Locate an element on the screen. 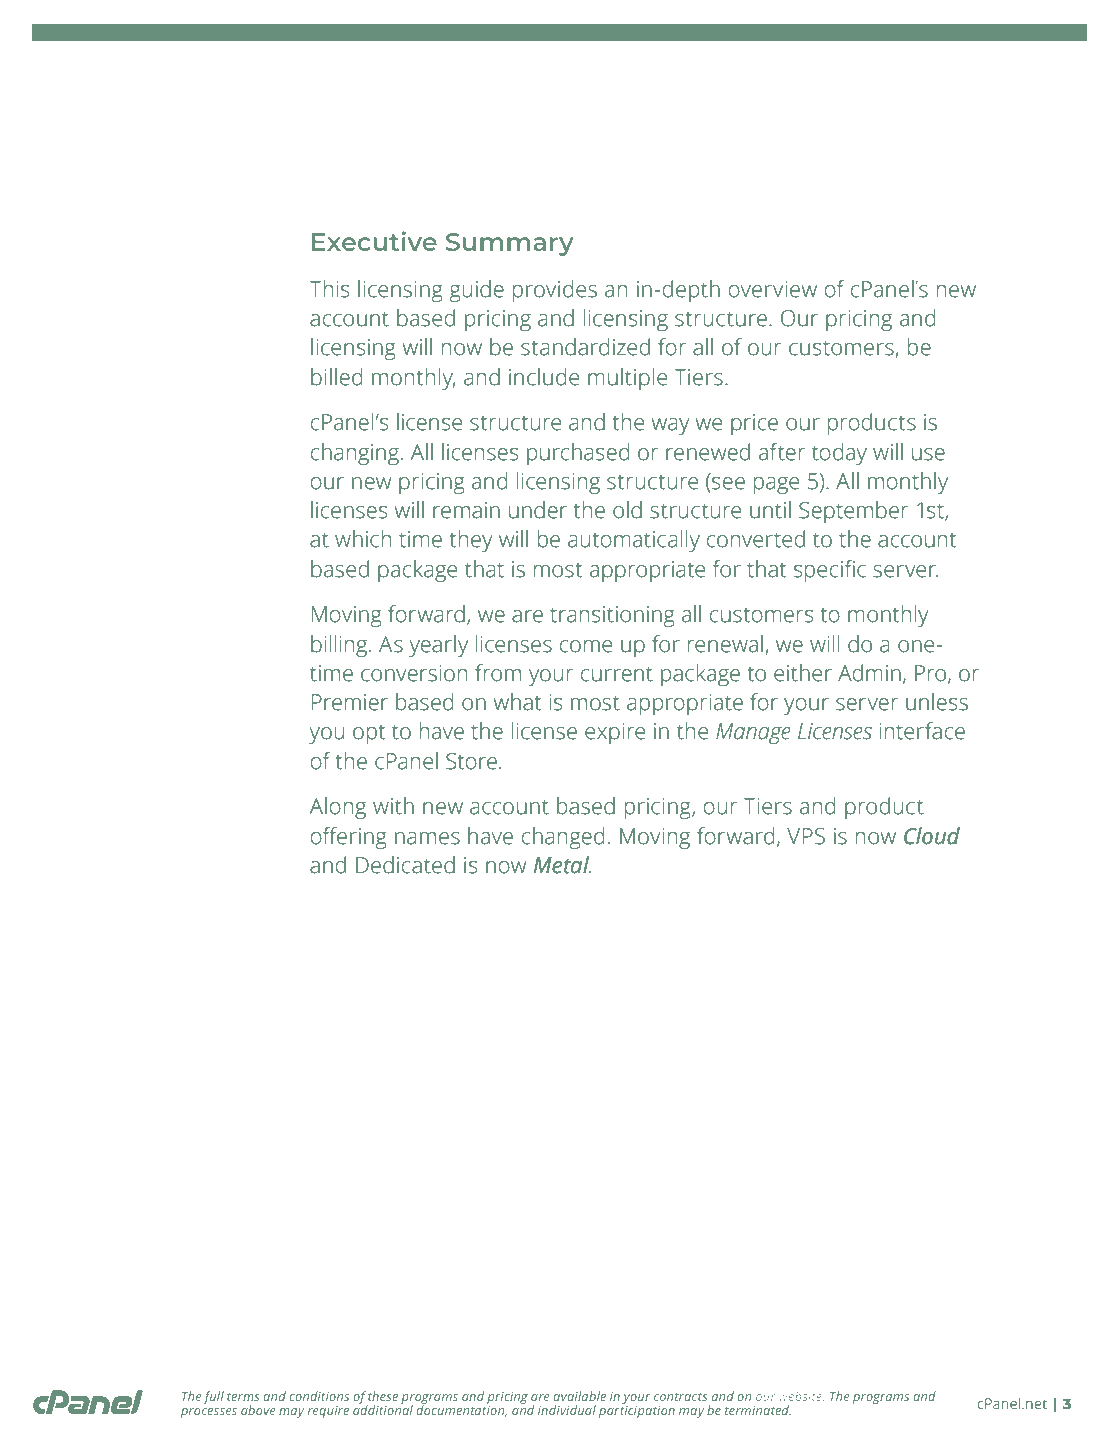  under is located at coordinates (538, 510).
